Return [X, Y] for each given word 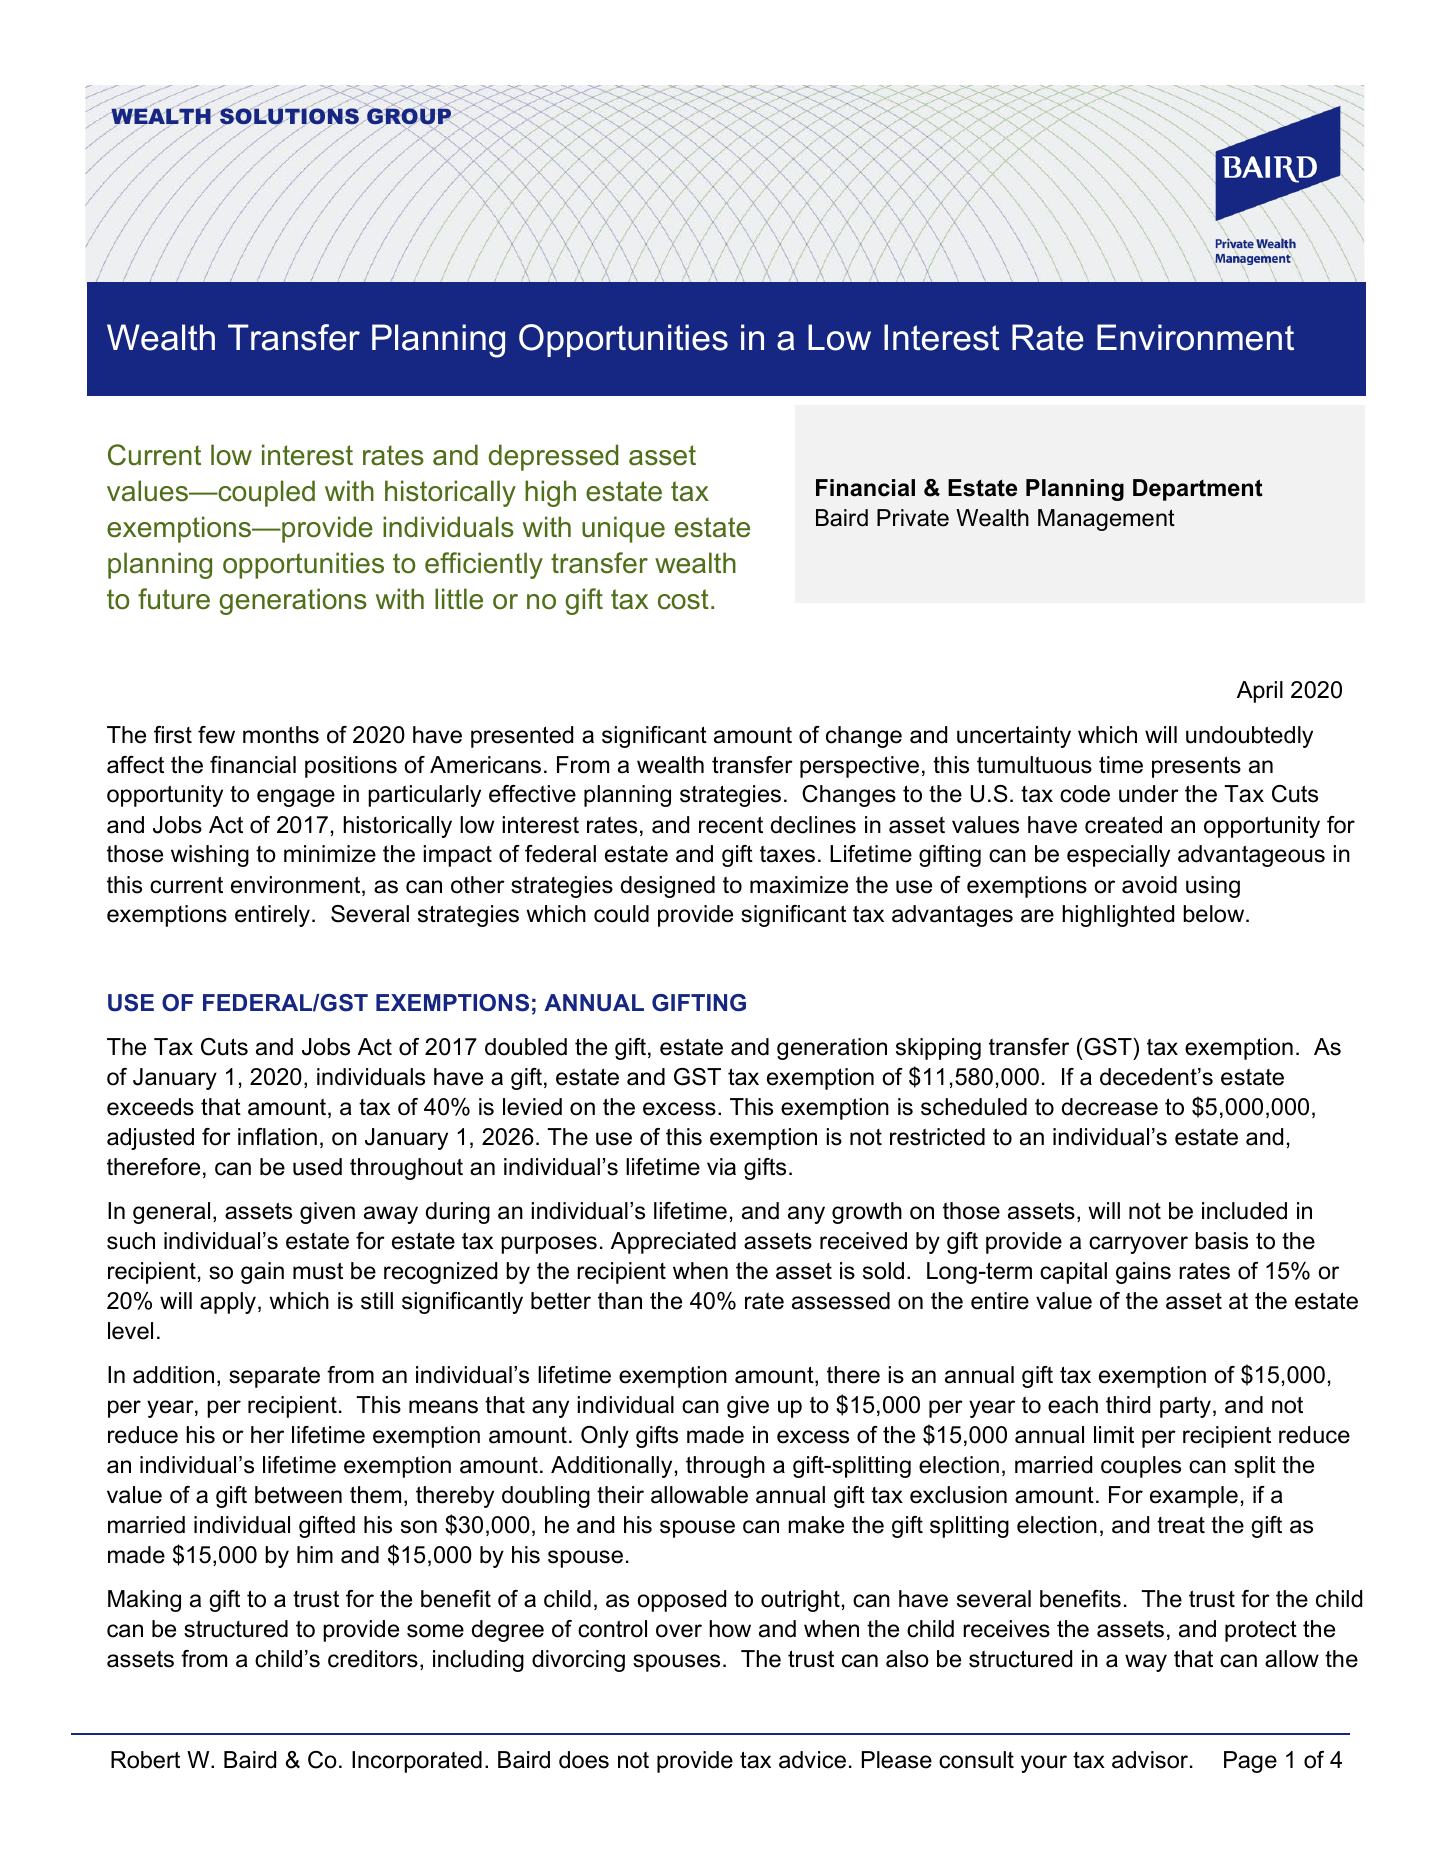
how [730, 1629]
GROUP [409, 117]
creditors [373, 1659]
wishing [210, 856]
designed [668, 887]
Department [1198, 490]
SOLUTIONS [289, 117]
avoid [1149, 885]
